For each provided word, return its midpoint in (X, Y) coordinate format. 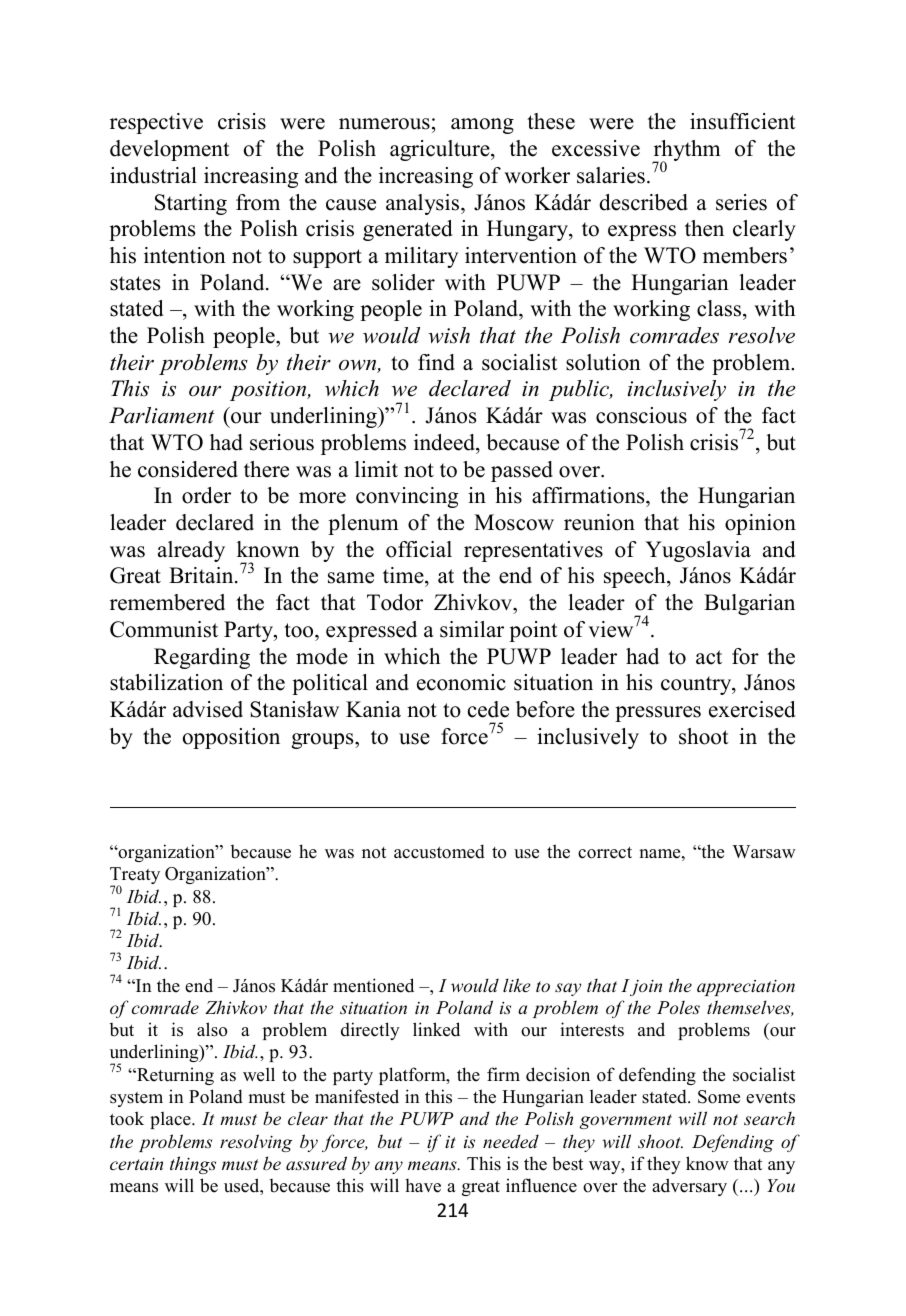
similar (472, 629)
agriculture (441, 150)
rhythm (686, 152)
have (423, 1186)
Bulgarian (749, 604)
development (170, 150)
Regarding (202, 658)
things (193, 1165)
